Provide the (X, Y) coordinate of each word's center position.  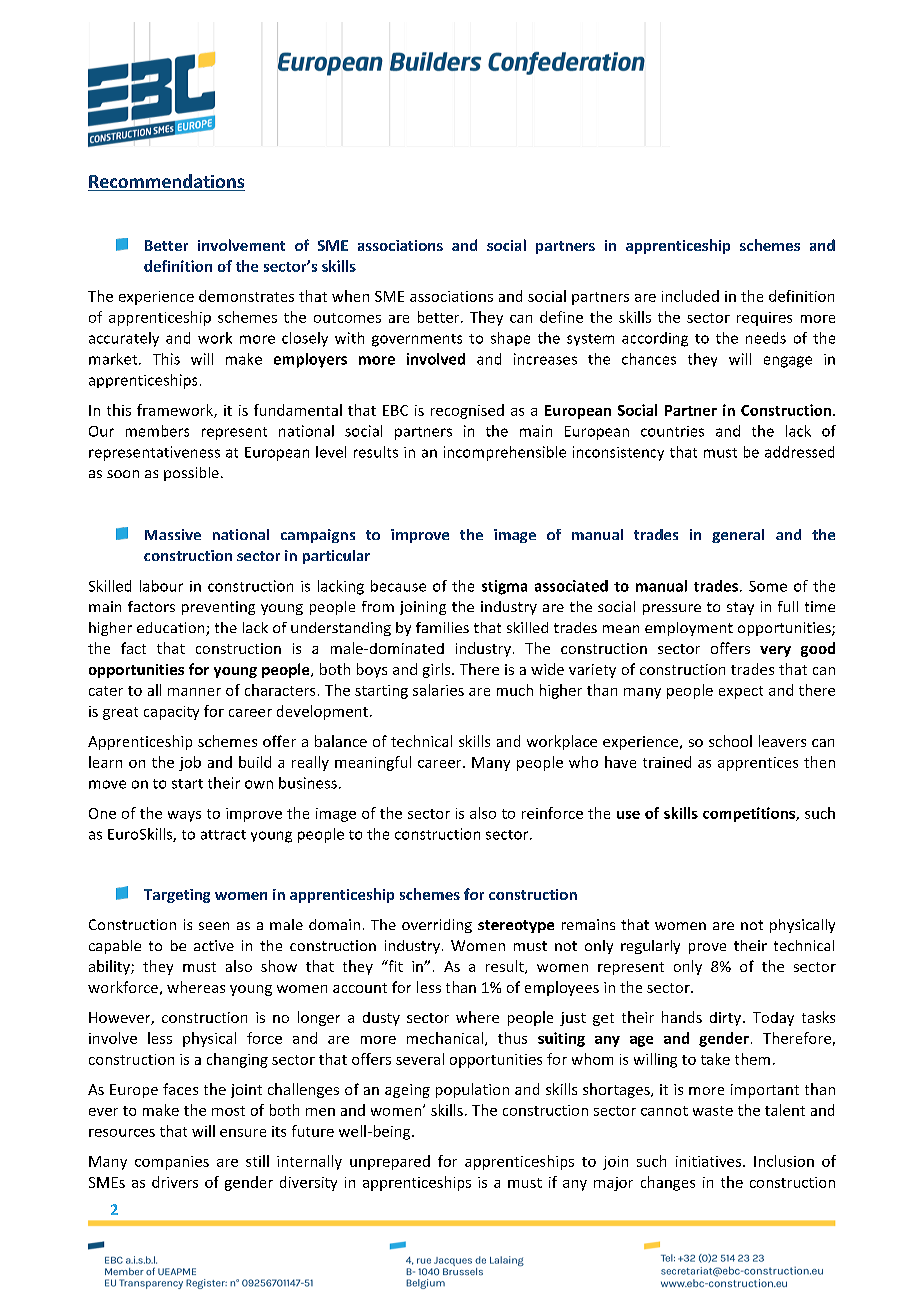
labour (161, 586)
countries (672, 431)
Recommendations (166, 182)
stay (740, 608)
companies (172, 1163)
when (350, 296)
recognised (467, 411)
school (730, 741)
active (214, 945)
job (190, 763)
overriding (437, 926)
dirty (727, 1019)
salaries (438, 690)
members (157, 431)
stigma (504, 587)
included (690, 296)
